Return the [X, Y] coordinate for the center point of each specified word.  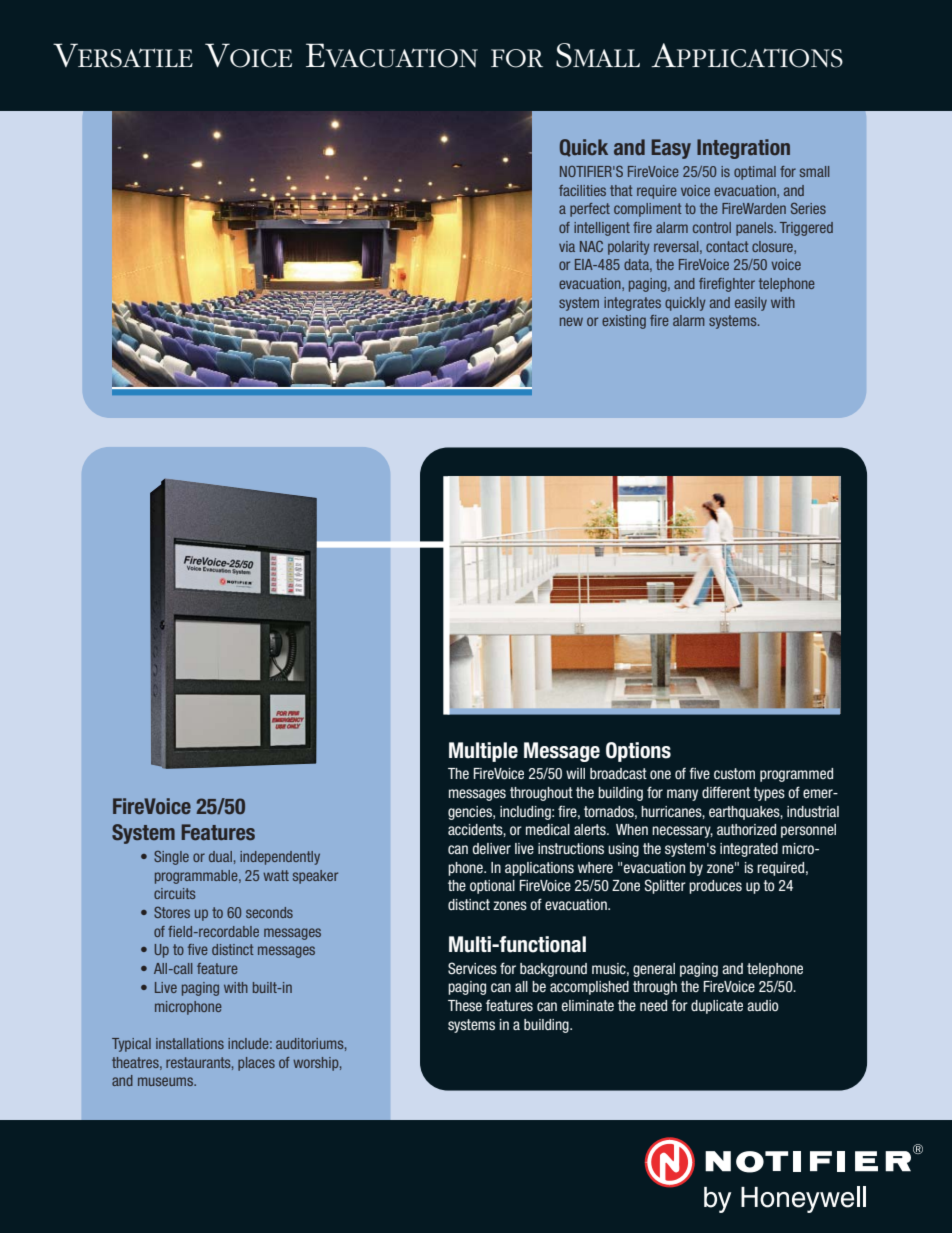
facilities [582, 190]
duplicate [717, 1007]
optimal [755, 173]
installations [190, 1043]
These [465, 1005]
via [567, 246]
